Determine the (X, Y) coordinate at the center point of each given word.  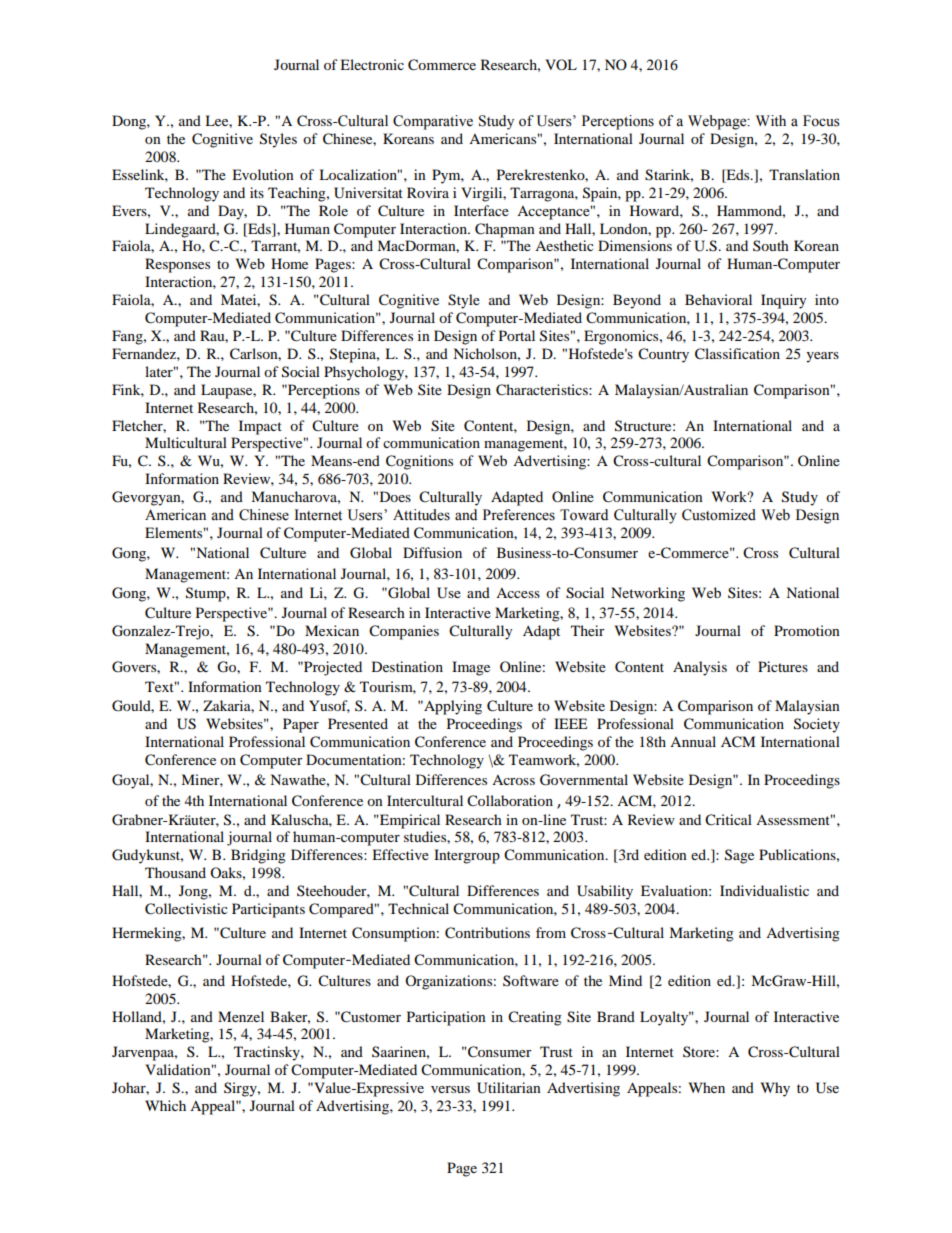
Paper (301, 725)
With (771, 120)
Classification (737, 354)
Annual (693, 741)
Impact (260, 427)
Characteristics (543, 390)
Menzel (241, 1016)
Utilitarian (509, 1088)
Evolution (263, 174)
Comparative (433, 122)
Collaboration (510, 801)
